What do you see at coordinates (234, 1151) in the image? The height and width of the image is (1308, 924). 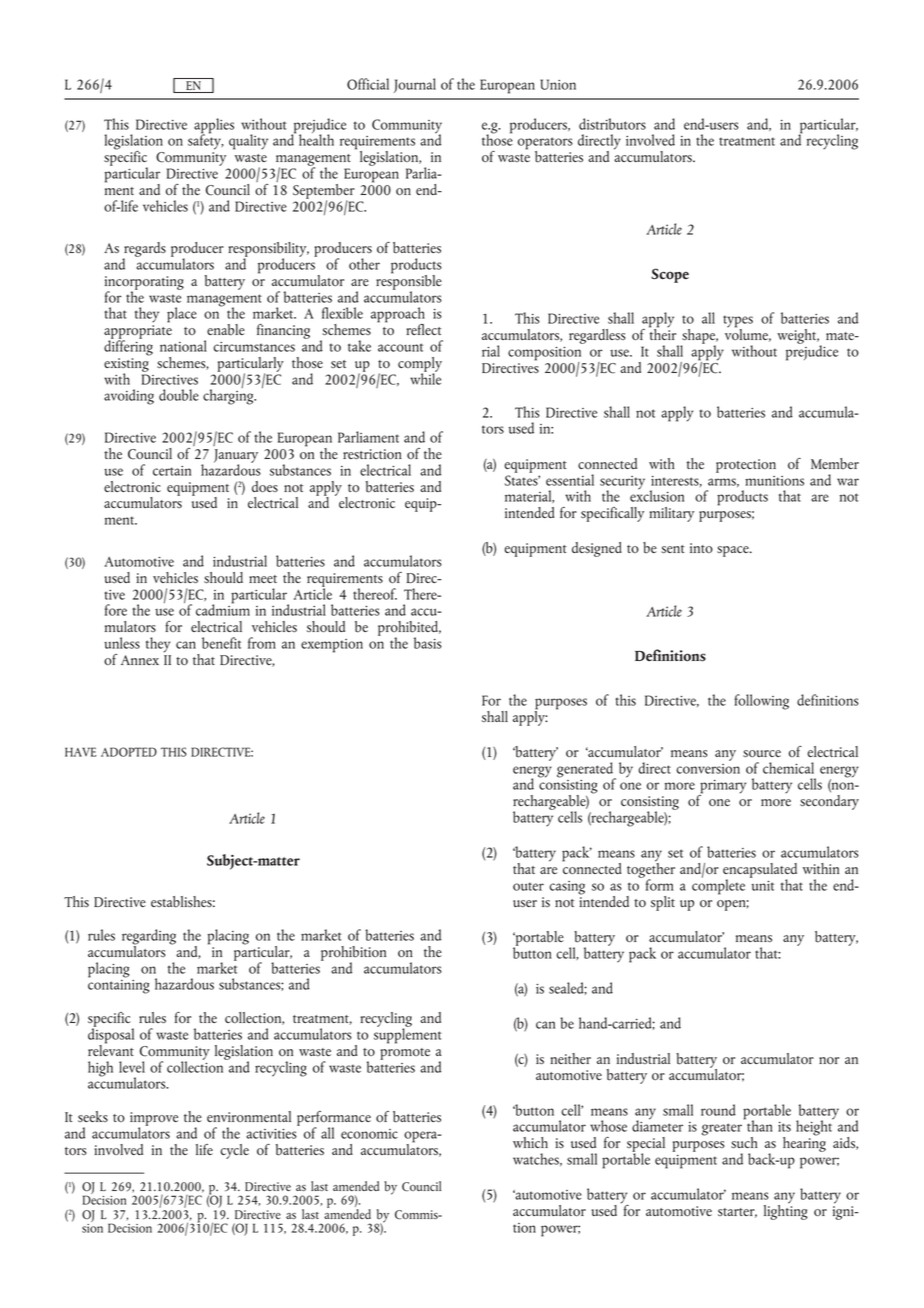 I see `cycle` at bounding box center [234, 1151].
